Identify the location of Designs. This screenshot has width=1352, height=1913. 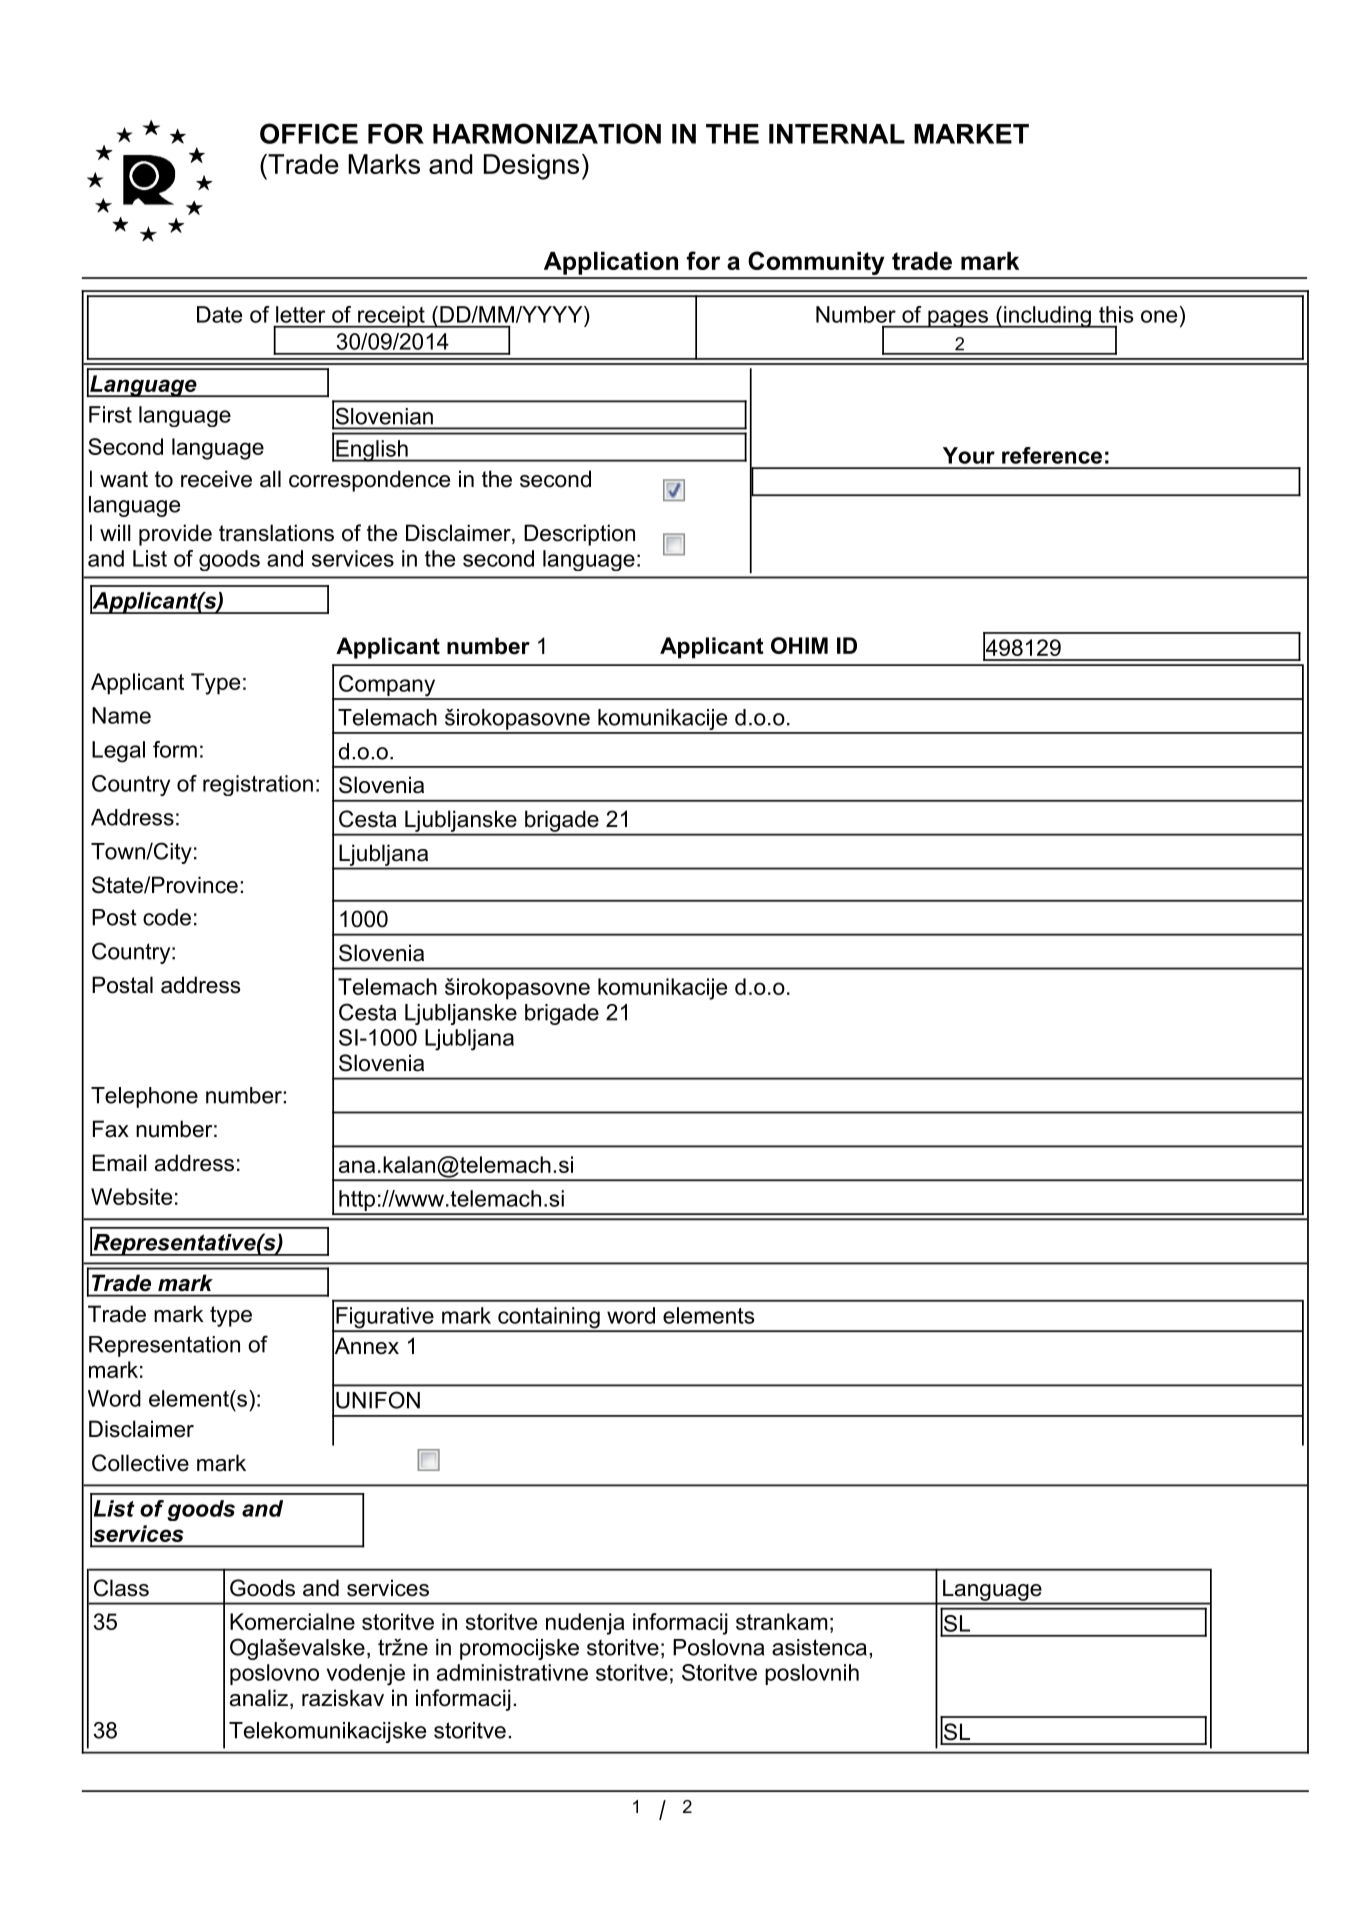
(531, 167).
